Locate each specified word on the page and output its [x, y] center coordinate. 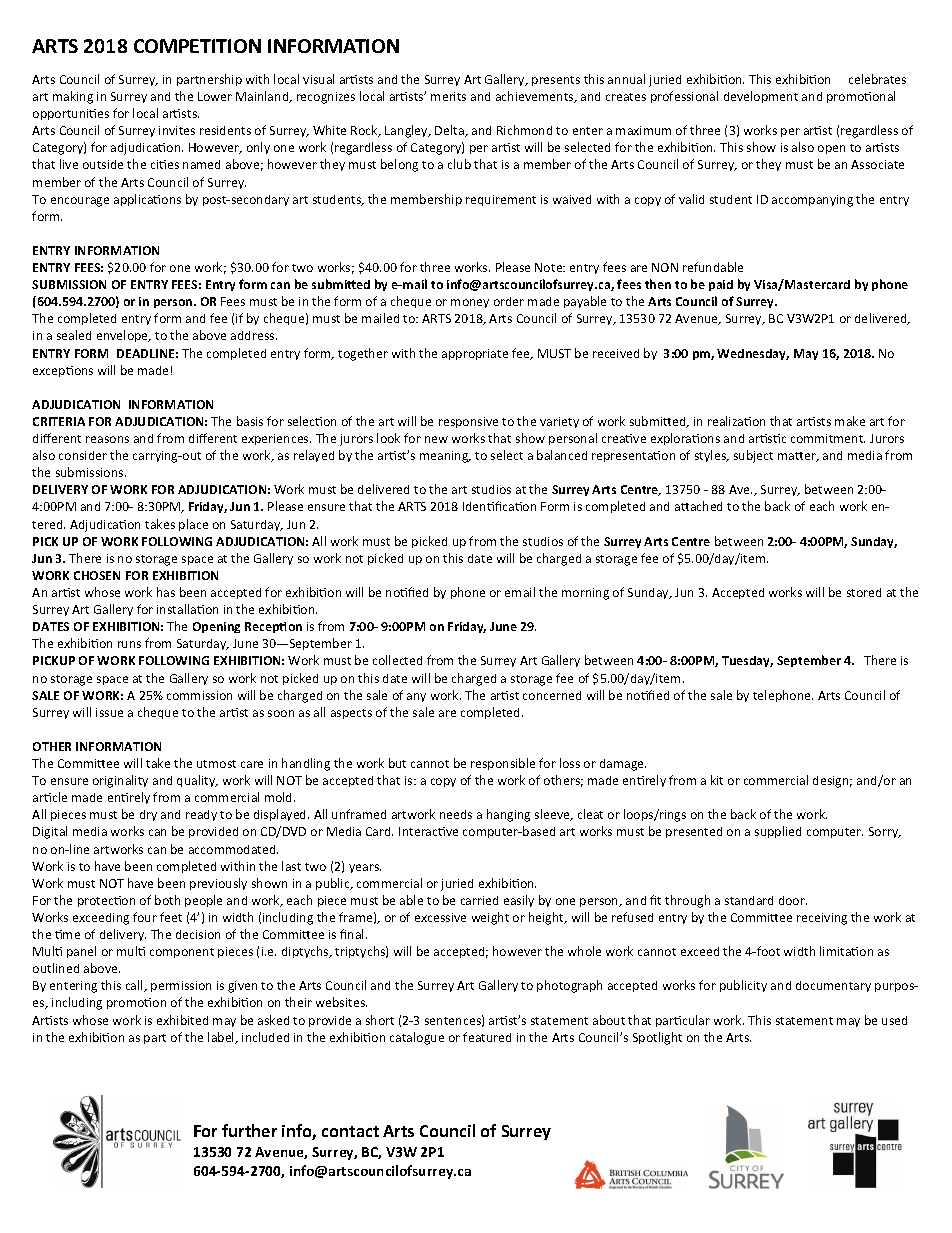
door [793, 900]
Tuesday [747, 661]
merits [448, 96]
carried [479, 900]
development [761, 97]
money [470, 303]
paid [721, 285]
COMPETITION [197, 46]
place [193, 525]
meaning [445, 457]
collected [397, 660]
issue [109, 712]
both [167, 900]
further [249, 1130]
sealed [74, 335]
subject [753, 456]
